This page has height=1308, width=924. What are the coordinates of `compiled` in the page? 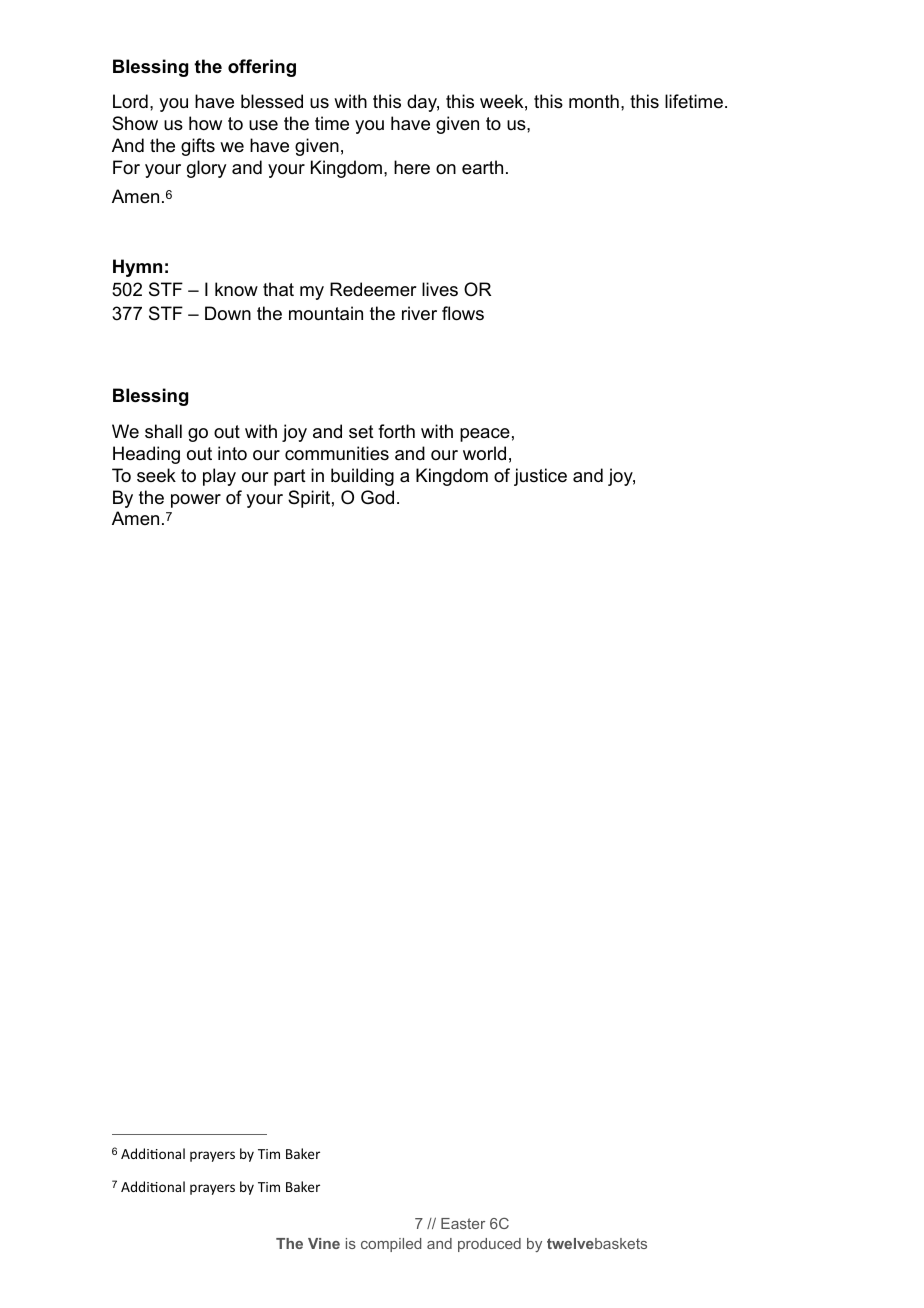 It's located at (391, 1245).
